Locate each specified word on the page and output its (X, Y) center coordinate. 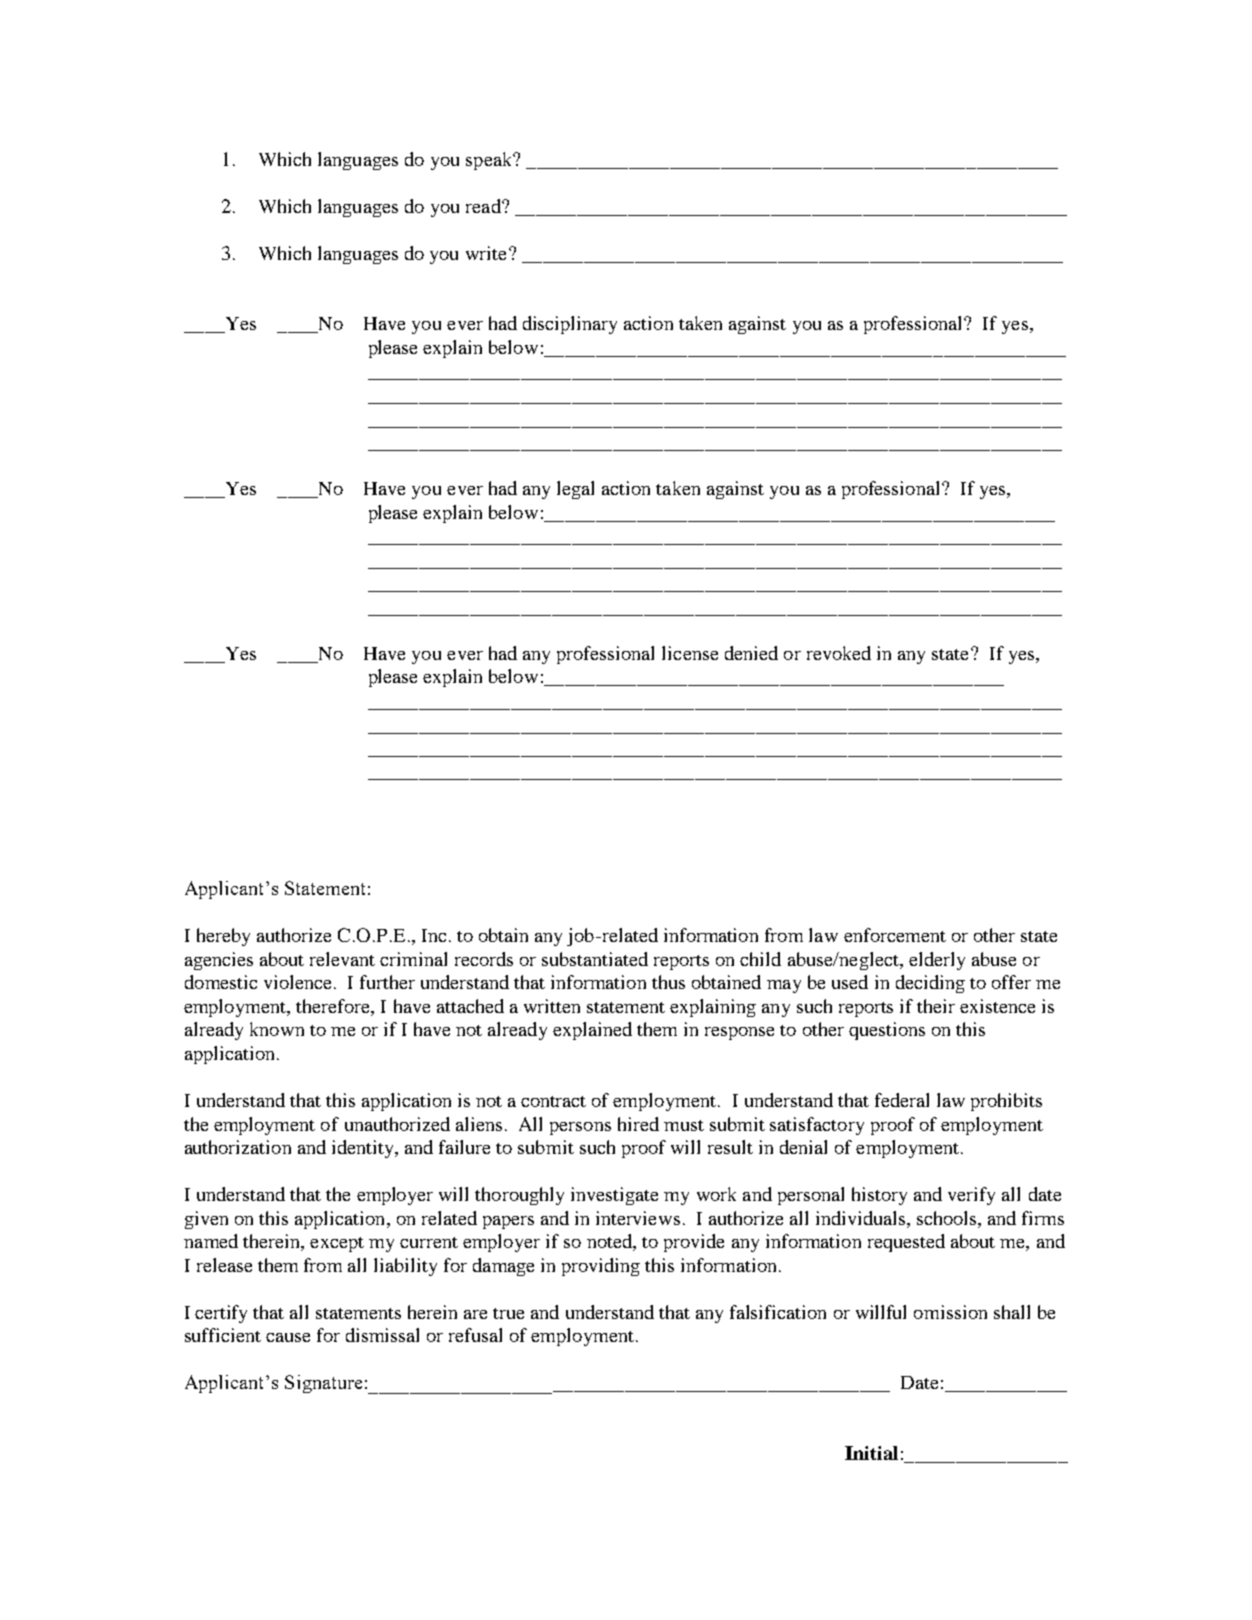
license (690, 653)
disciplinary (570, 325)
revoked (839, 653)
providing (601, 1267)
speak (490, 161)
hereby (223, 937)
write (488, 253)
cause (288, 1337)
